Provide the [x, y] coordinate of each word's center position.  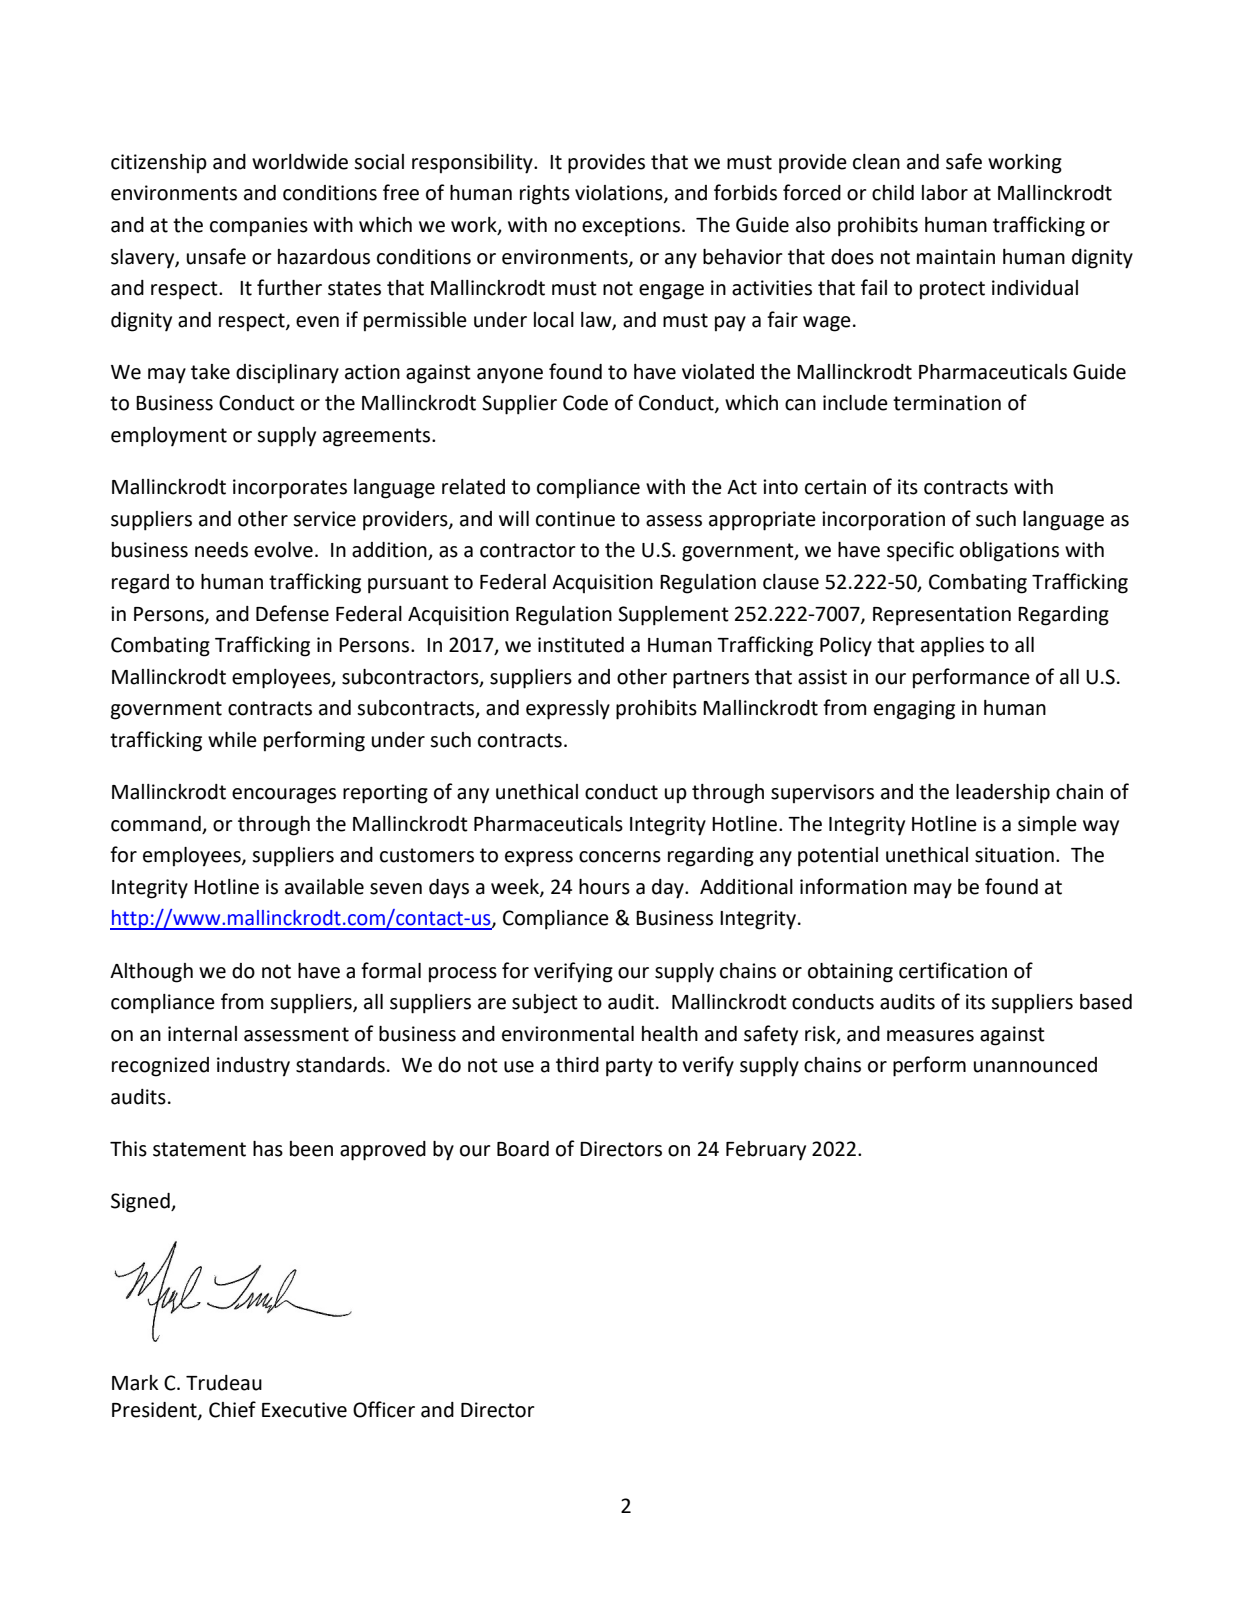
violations [620, 194]
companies [259, 227]
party [629, 1067]
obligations [1009, 552]
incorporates [290, 489]
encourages [284, 796]
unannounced [1035, 1065]
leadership [1003, 794]
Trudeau [224, 1383]
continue [575, 519]
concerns [620, 857]
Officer [384, 1409]
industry [253, 1067]
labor [945, 193]
